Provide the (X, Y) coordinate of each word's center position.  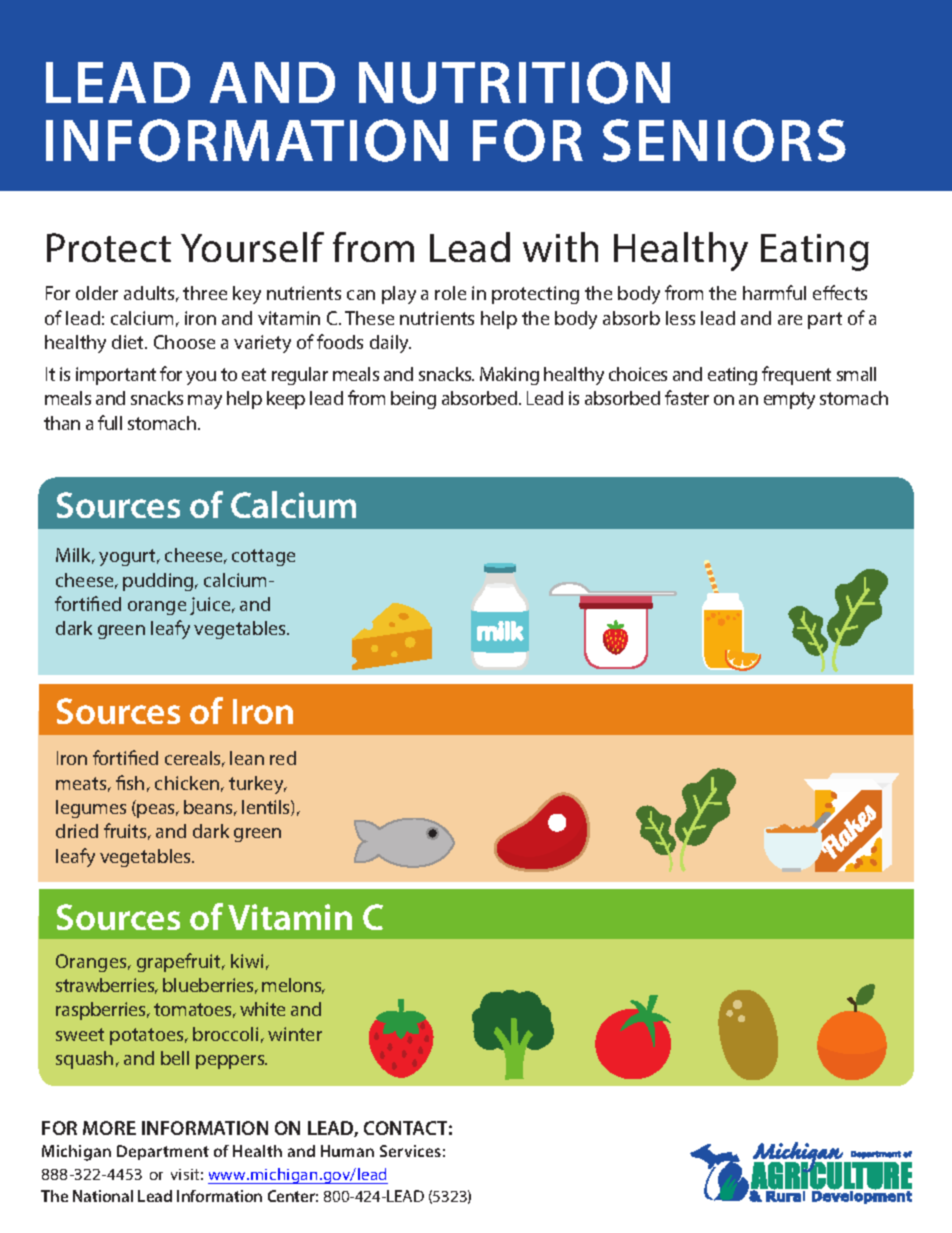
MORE (109, 1128)
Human (347, 1151)
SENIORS (724, 140)
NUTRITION (514, 82)
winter (295, 1034)
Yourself (252, 247)
